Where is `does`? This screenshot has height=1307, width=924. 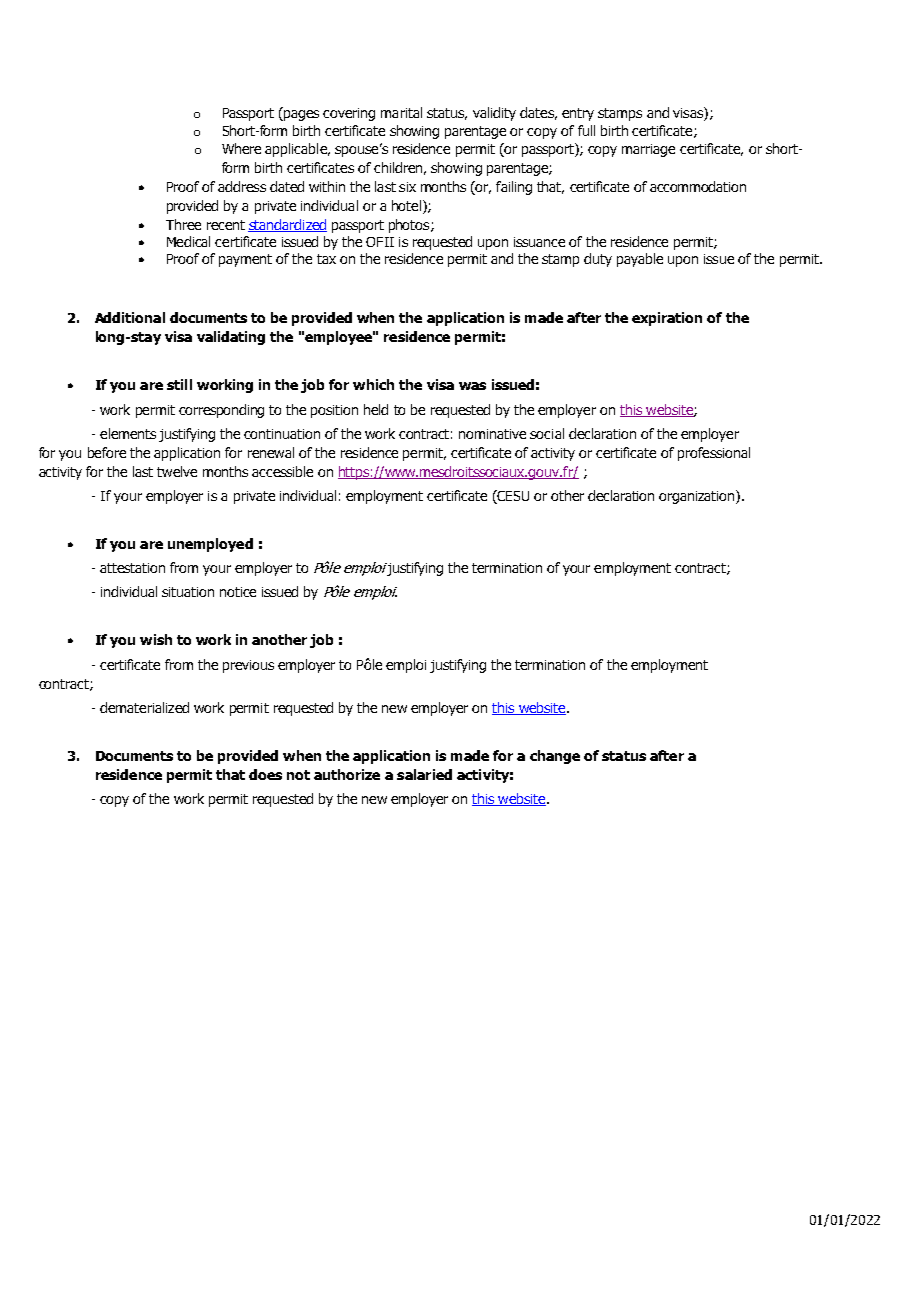 does is located at coordinates (265, 774).
